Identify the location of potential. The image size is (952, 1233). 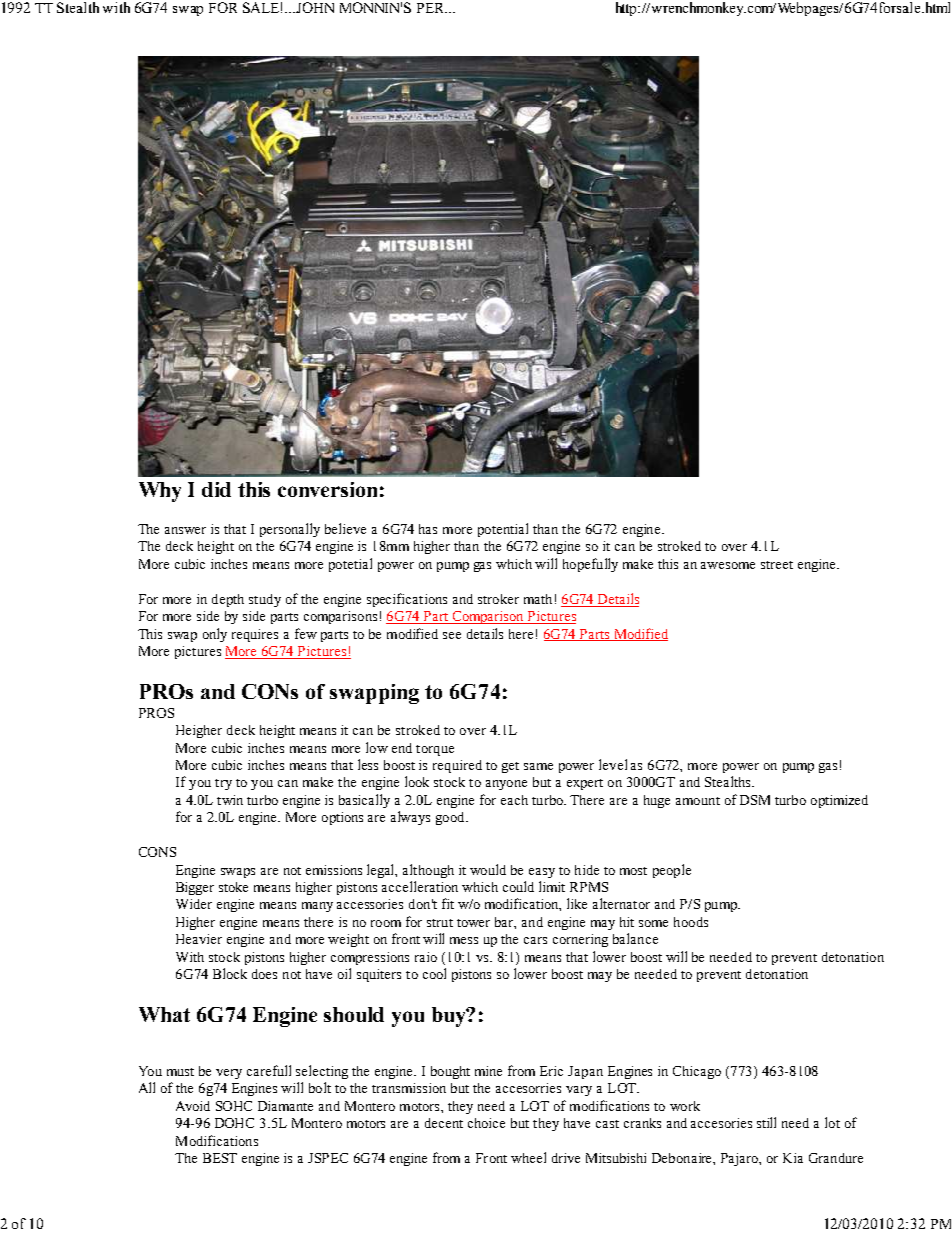
(503, 530).
